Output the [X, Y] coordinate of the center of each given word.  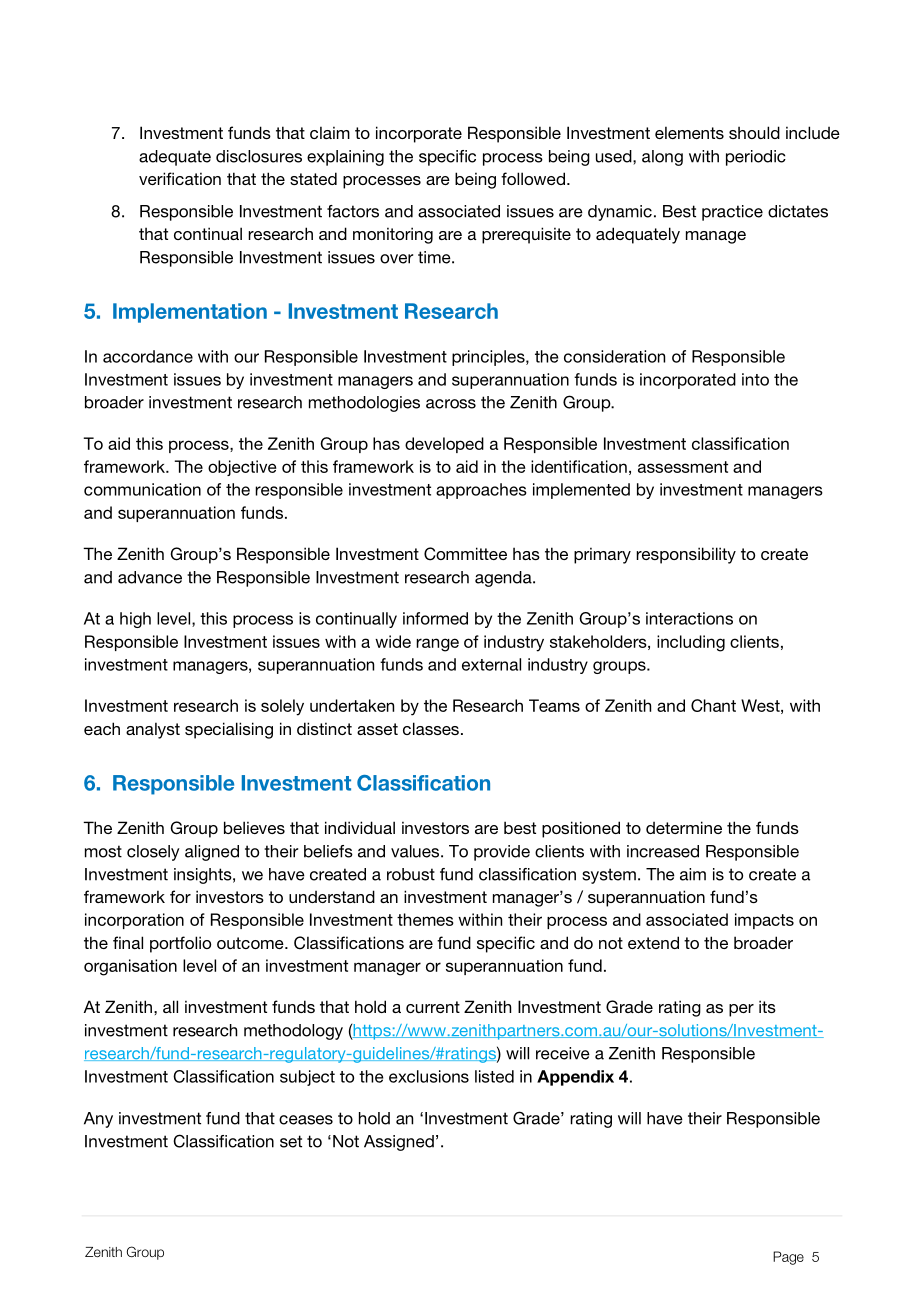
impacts [764, 921]
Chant [713, 705]
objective [242, 468]
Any [98, 1120]
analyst [153, 730]
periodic [756, 158]
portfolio [180, 944]
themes [425, 919]
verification [180, 178]
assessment [683, 467]
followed [533, 178]
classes [431, 728]
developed [444, 445]
